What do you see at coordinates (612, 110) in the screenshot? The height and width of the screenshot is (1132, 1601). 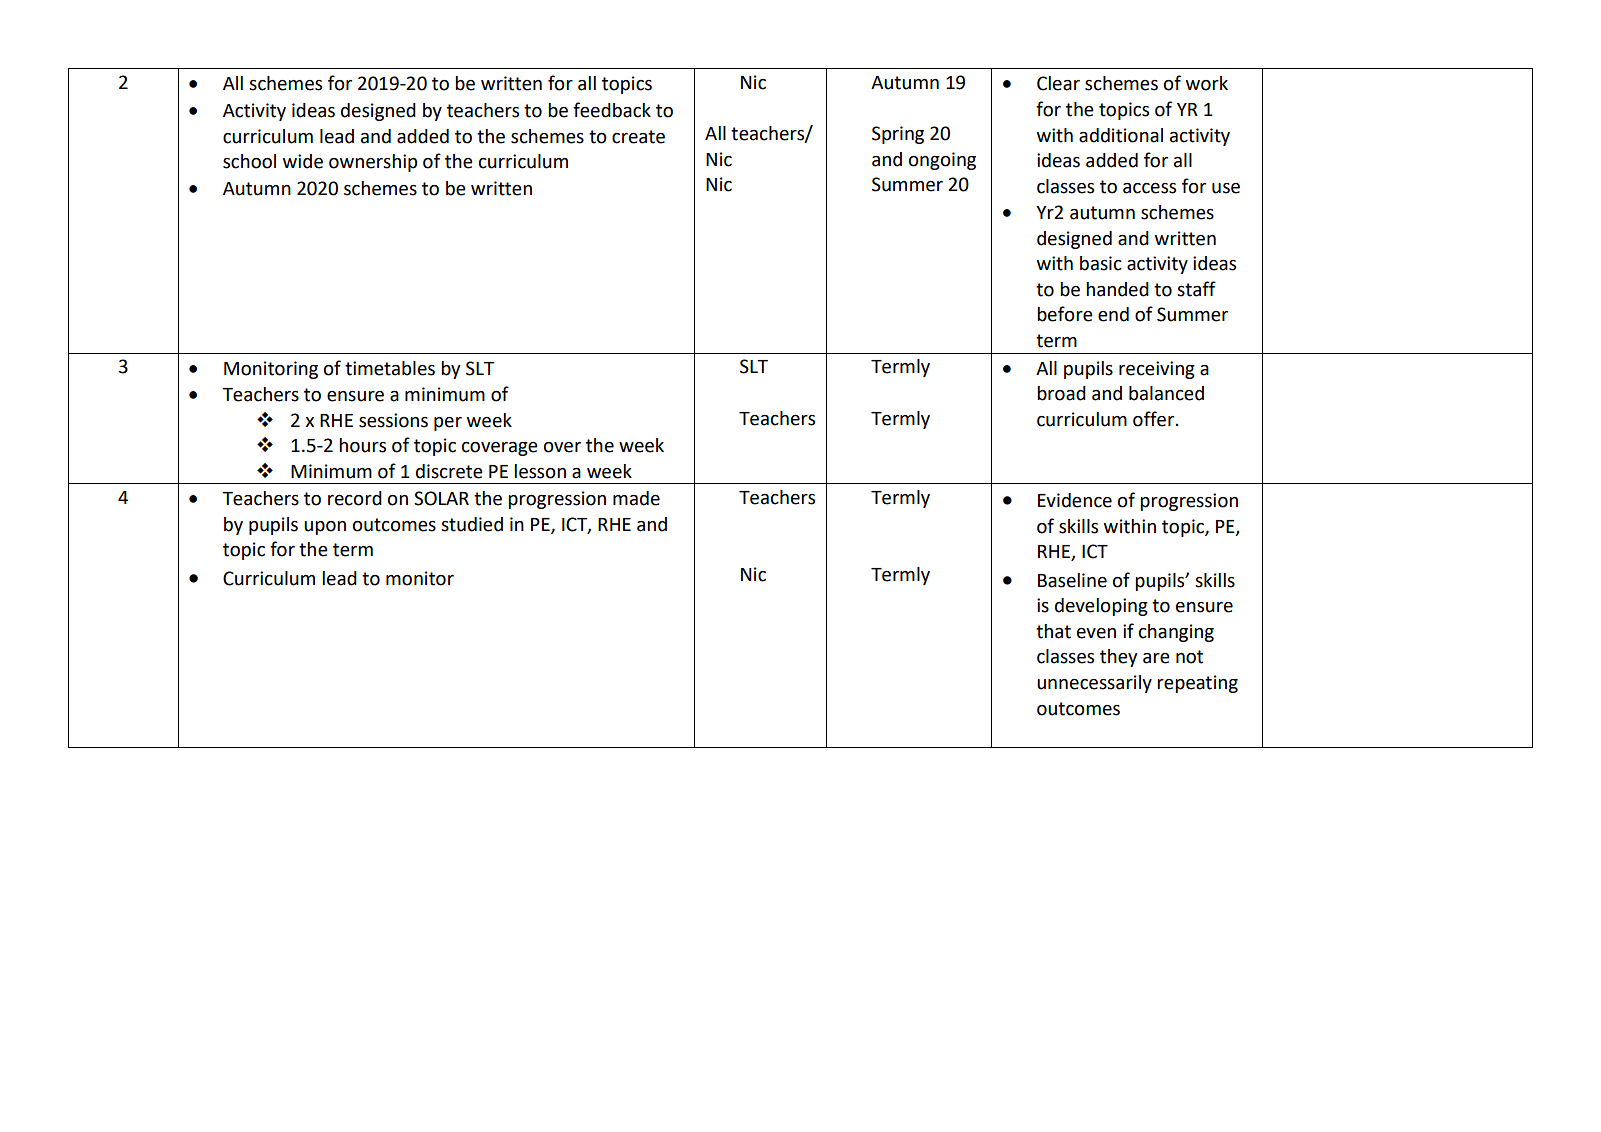 I see `feedback` at bounding box center [612, 110].
